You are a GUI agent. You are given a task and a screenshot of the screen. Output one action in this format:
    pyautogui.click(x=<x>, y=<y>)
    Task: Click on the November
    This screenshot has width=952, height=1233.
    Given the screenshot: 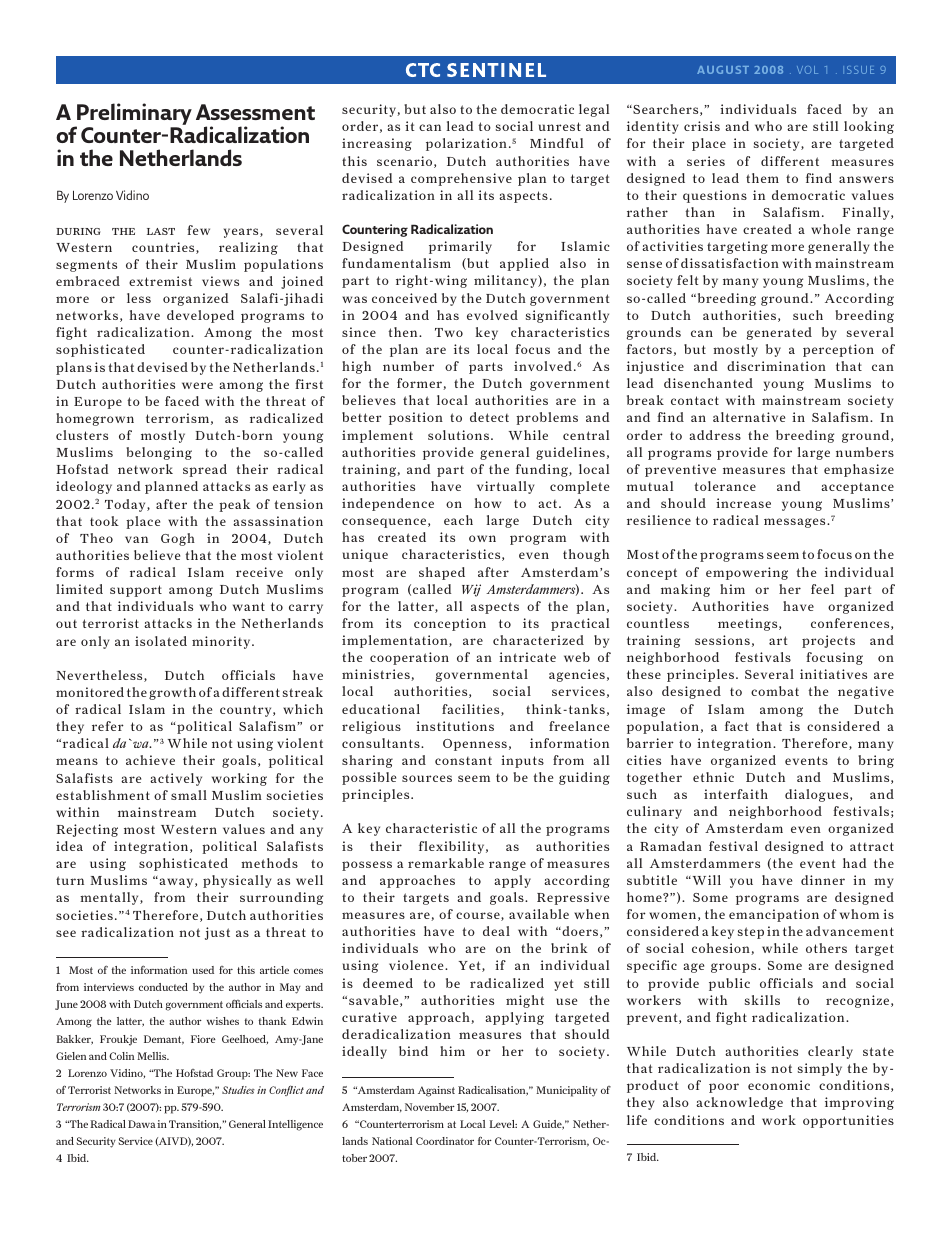 What is the action you would take?
    pyautogui.click(x=430, y=1107)
